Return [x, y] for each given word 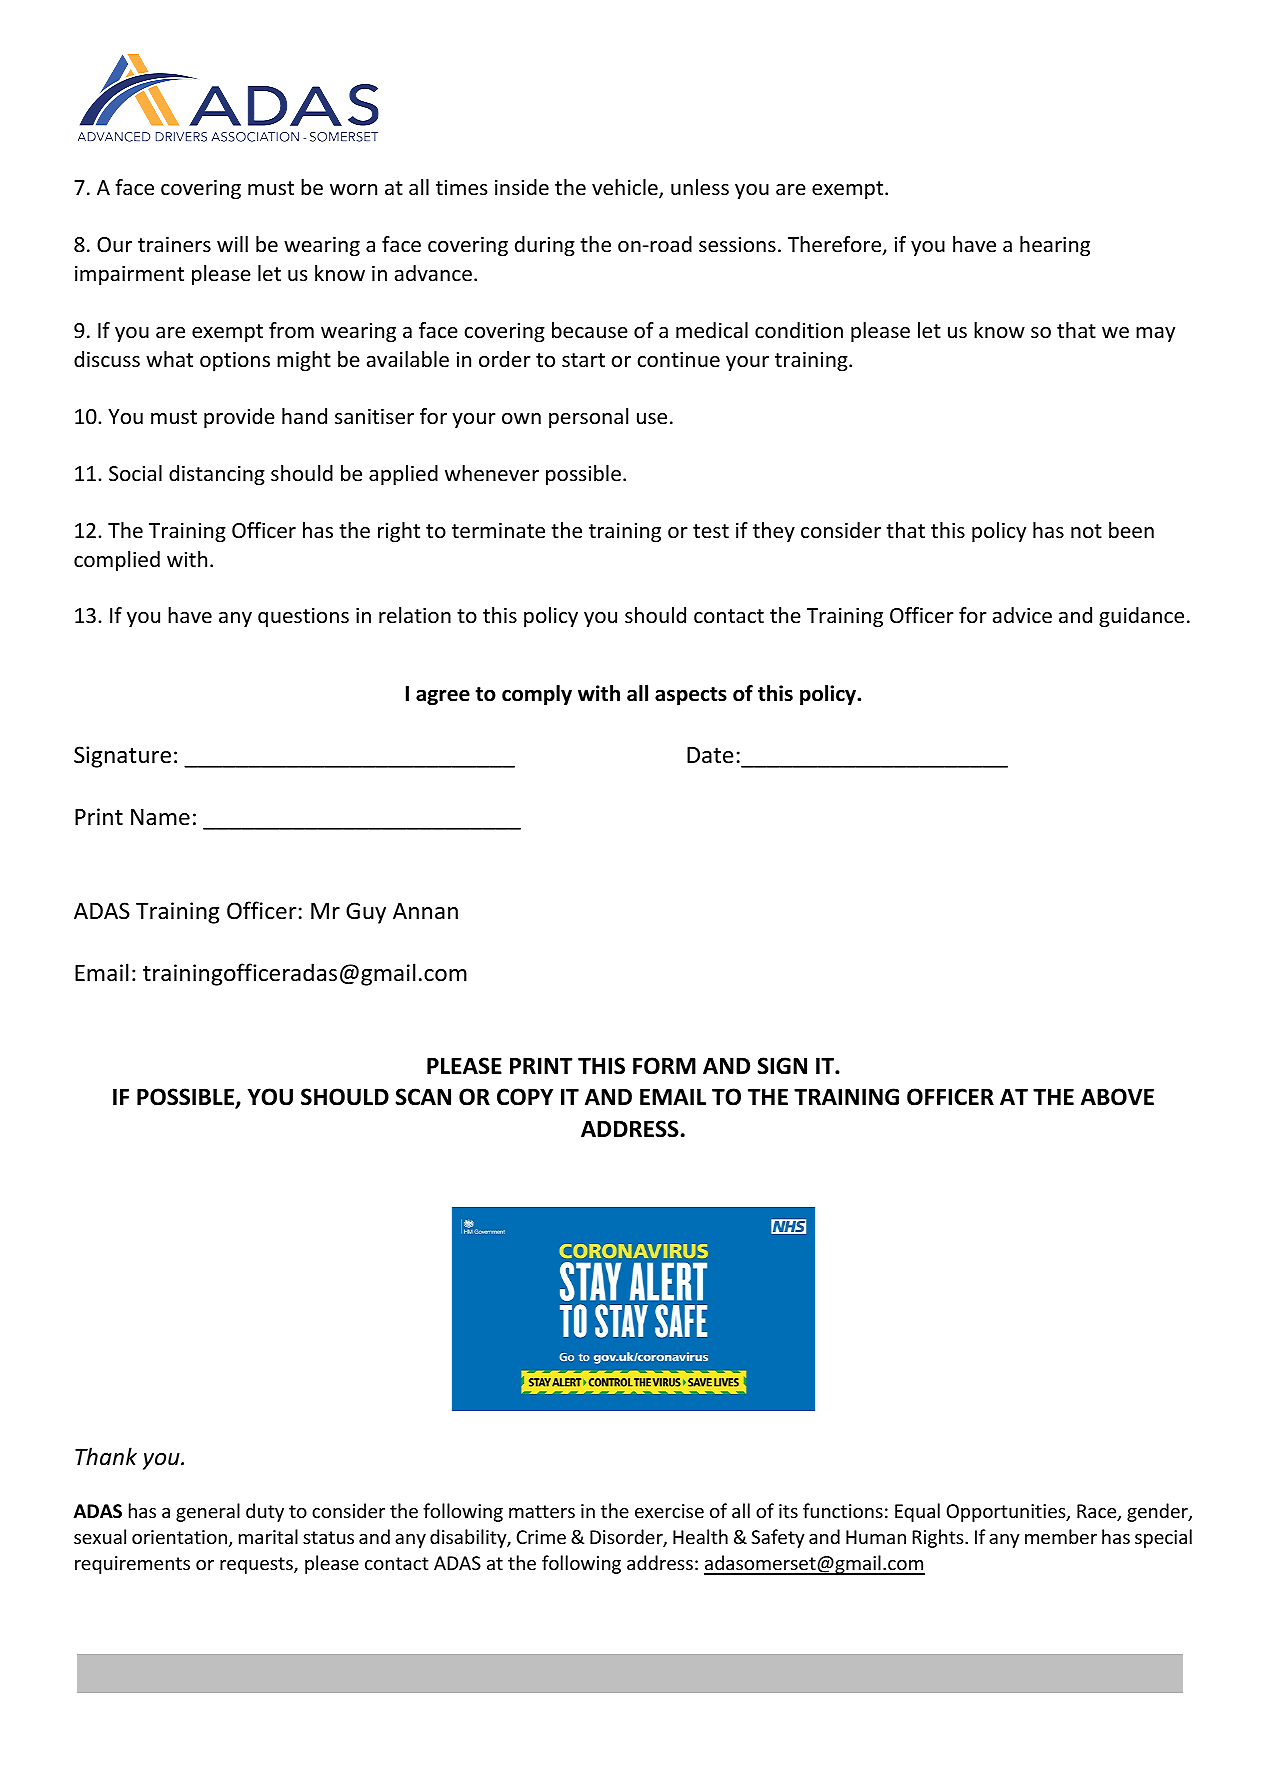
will [232, 244]
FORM [664, 1066]
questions [303, 617]
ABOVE [1117, 1097]
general [208, 1512]
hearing [1055, 246]
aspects [691, 696]
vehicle [626, 189]
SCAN [423, 1097]
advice [1022, 615]
